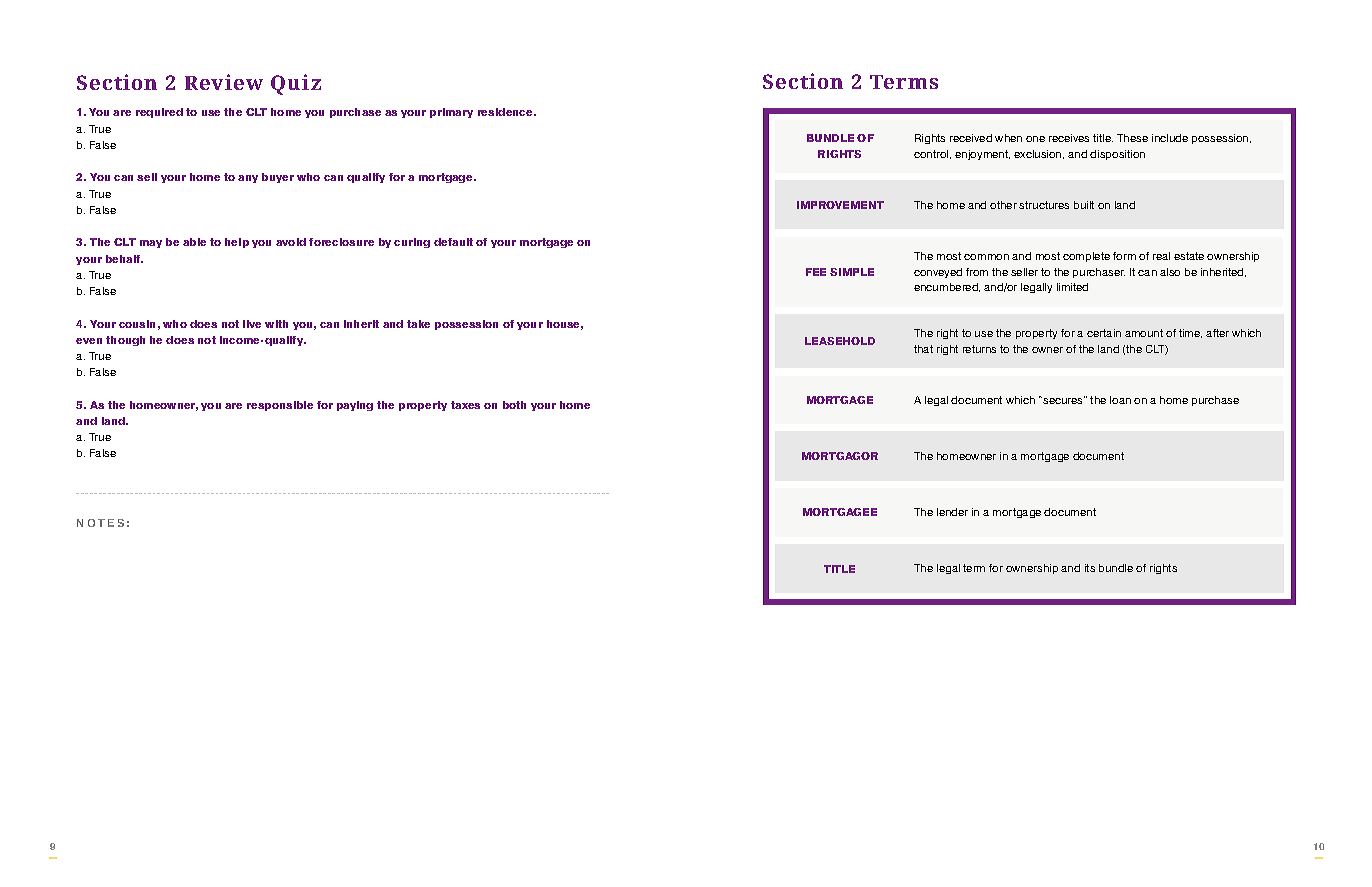 This document has width=1372, height=887. I want to click on lender, so click(952, 512).
